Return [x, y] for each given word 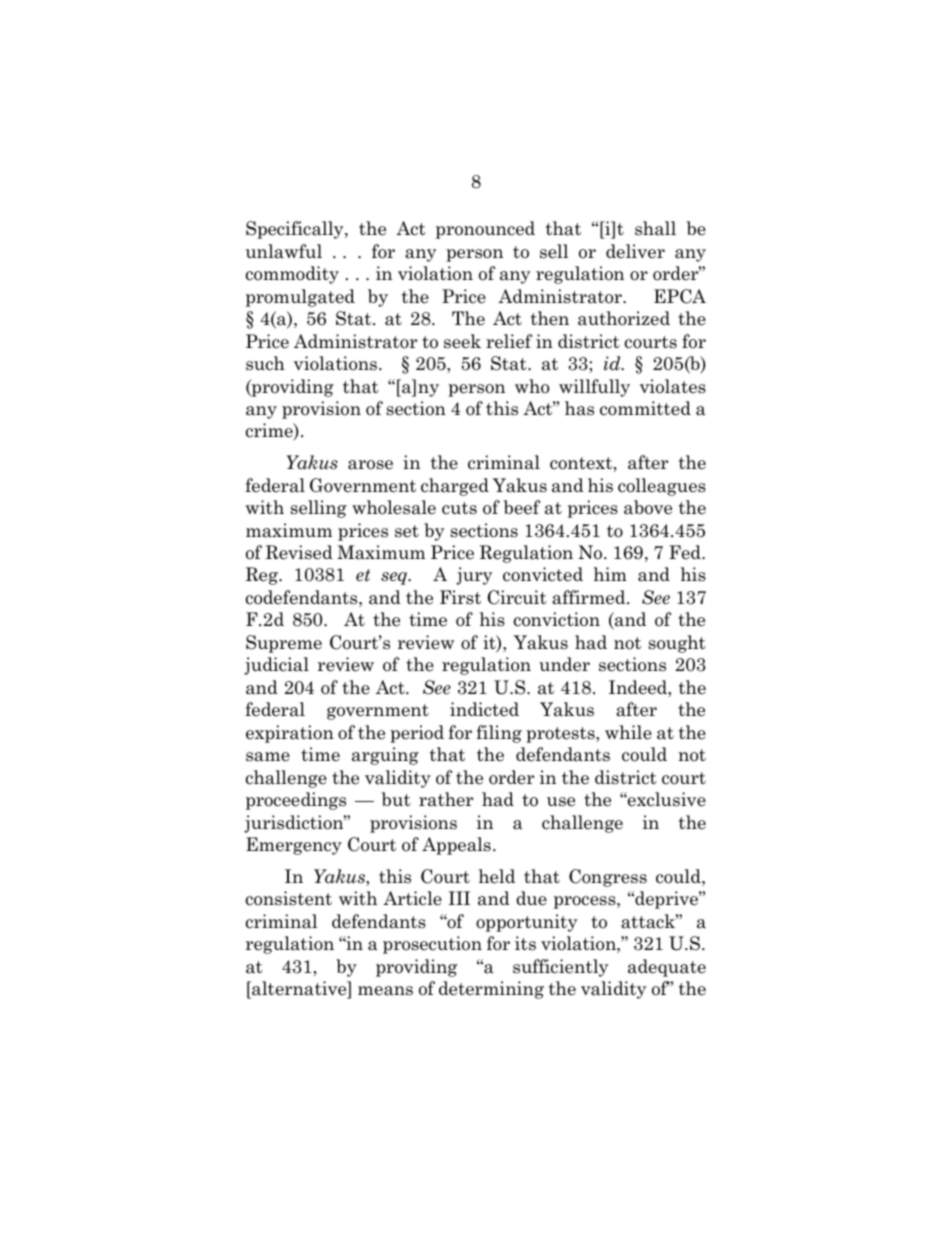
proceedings [296, 801]
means [385, 991]
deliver [635, 251]
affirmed [590, 597]
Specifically [296, 230]
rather [446, 799]
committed [645, 408]
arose [370, 465]
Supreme [284, 644]
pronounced [485, 230]
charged [455, 487]
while [628, 732]
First [460, 597]
